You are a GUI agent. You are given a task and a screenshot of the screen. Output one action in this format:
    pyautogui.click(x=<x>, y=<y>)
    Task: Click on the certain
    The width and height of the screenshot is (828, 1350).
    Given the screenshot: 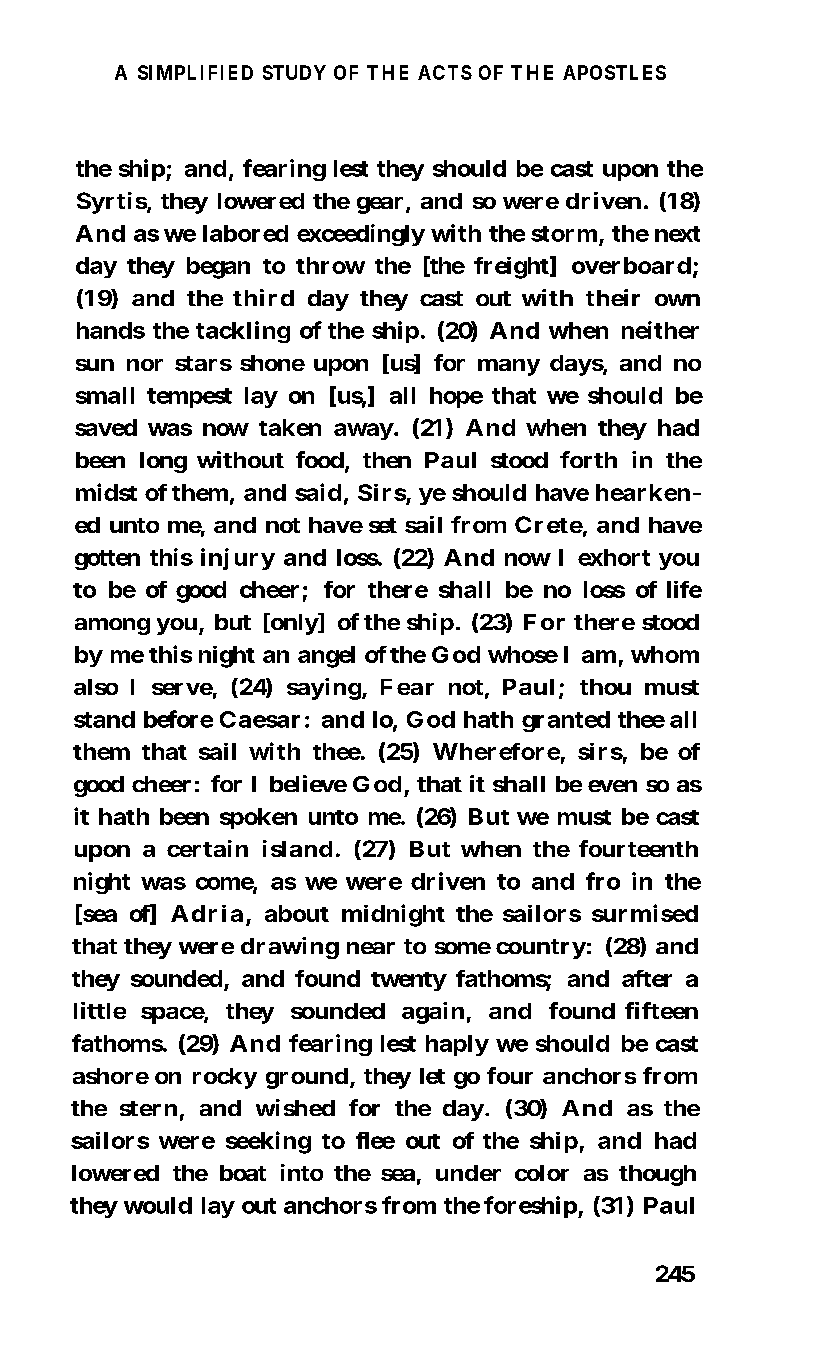 What is the action you would take?
    pyautogui.click(x=207, y=848)
